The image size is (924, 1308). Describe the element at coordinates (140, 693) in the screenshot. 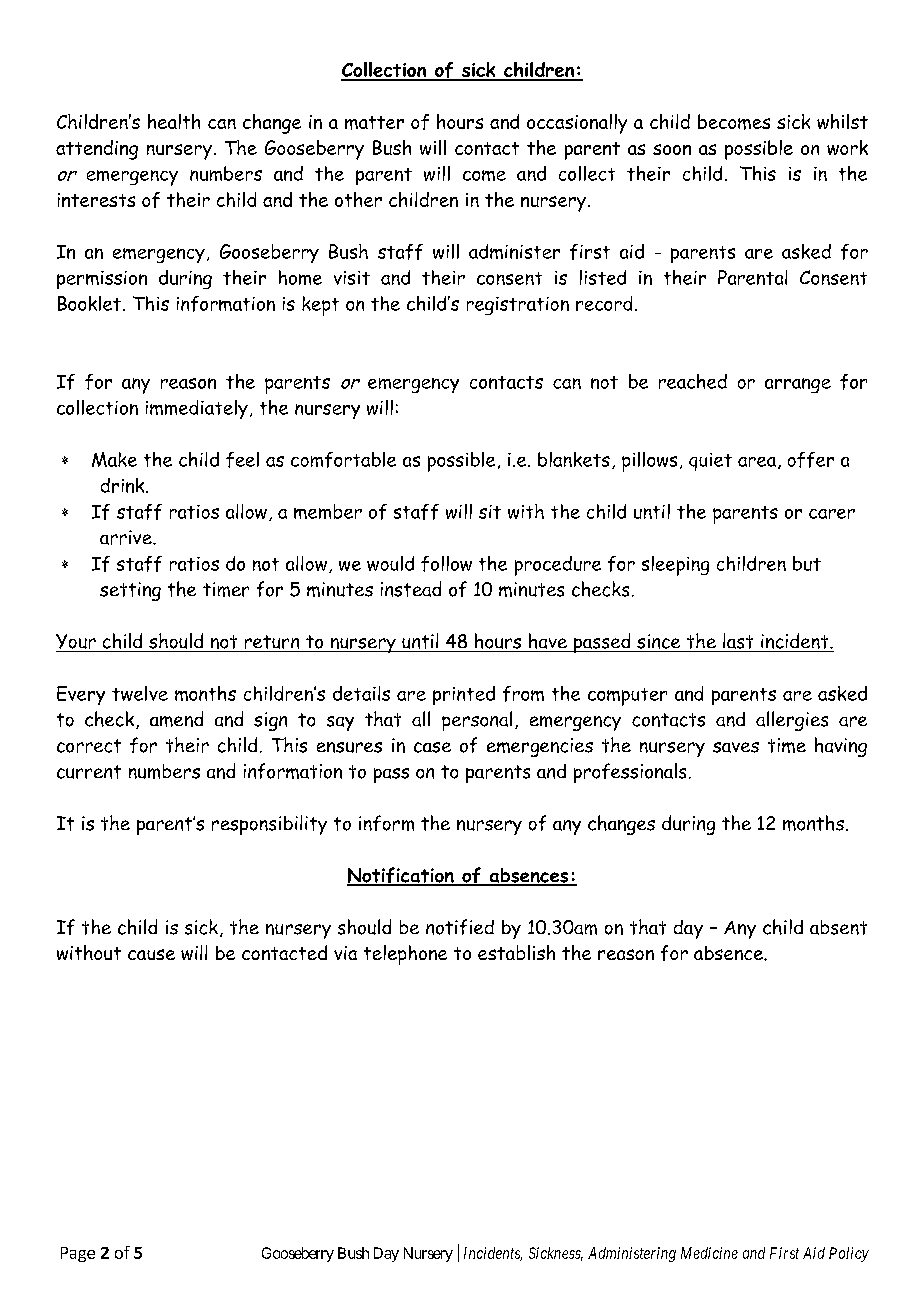

I see `twelve` at that location.
